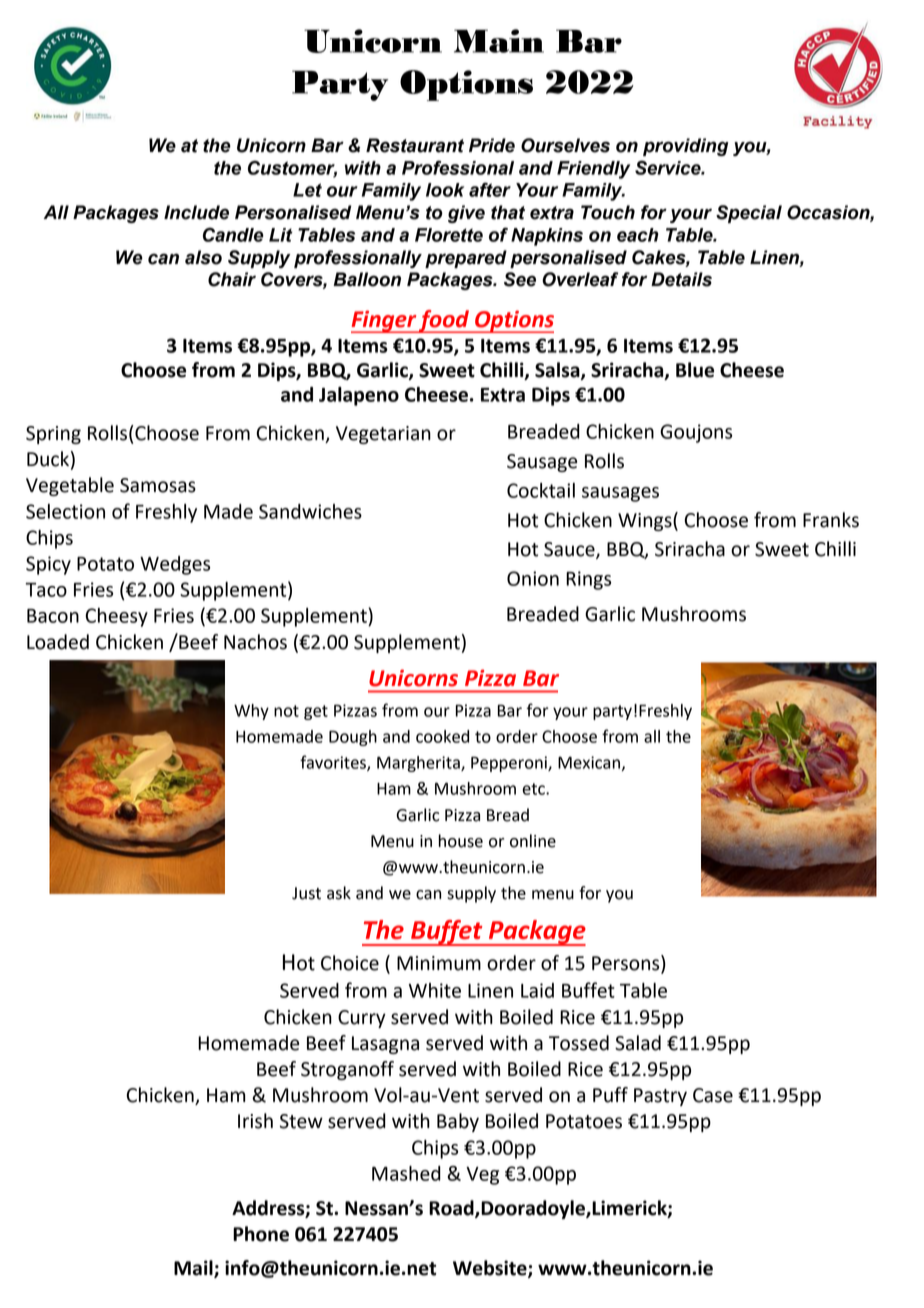 The image size is (924, 1308). Describe the element at coordinates (499, 41) in the document. I see `Main` at that location.
